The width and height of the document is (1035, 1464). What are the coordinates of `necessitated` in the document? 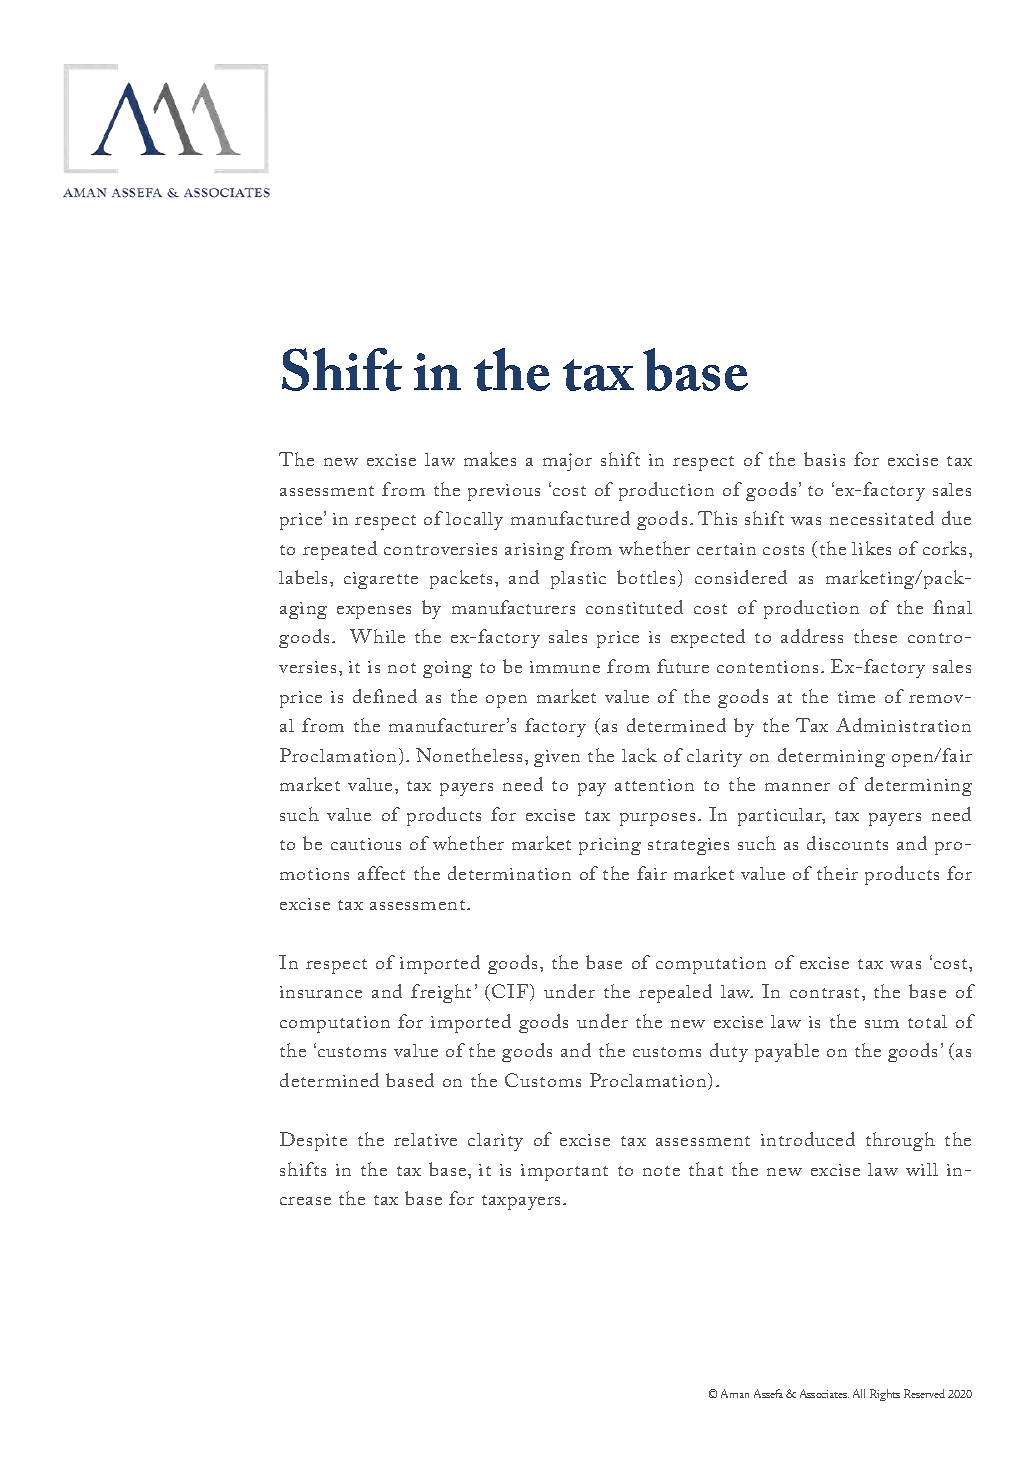 It's located at (882, 518).
